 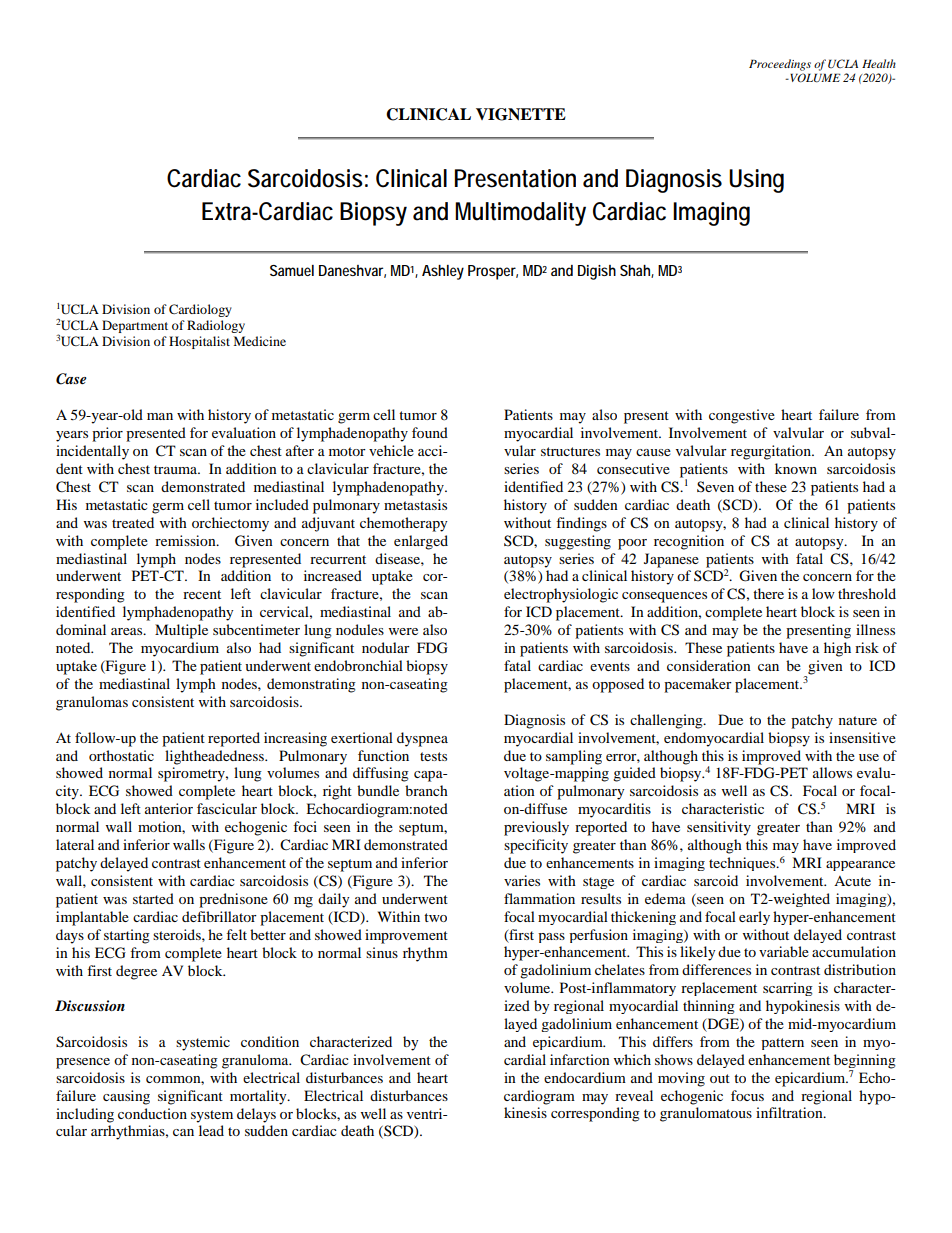 What do you see at coordinates (521, 114) in the screenshot?
I see `VIGNETTE` at bounding box center [521, 114].
